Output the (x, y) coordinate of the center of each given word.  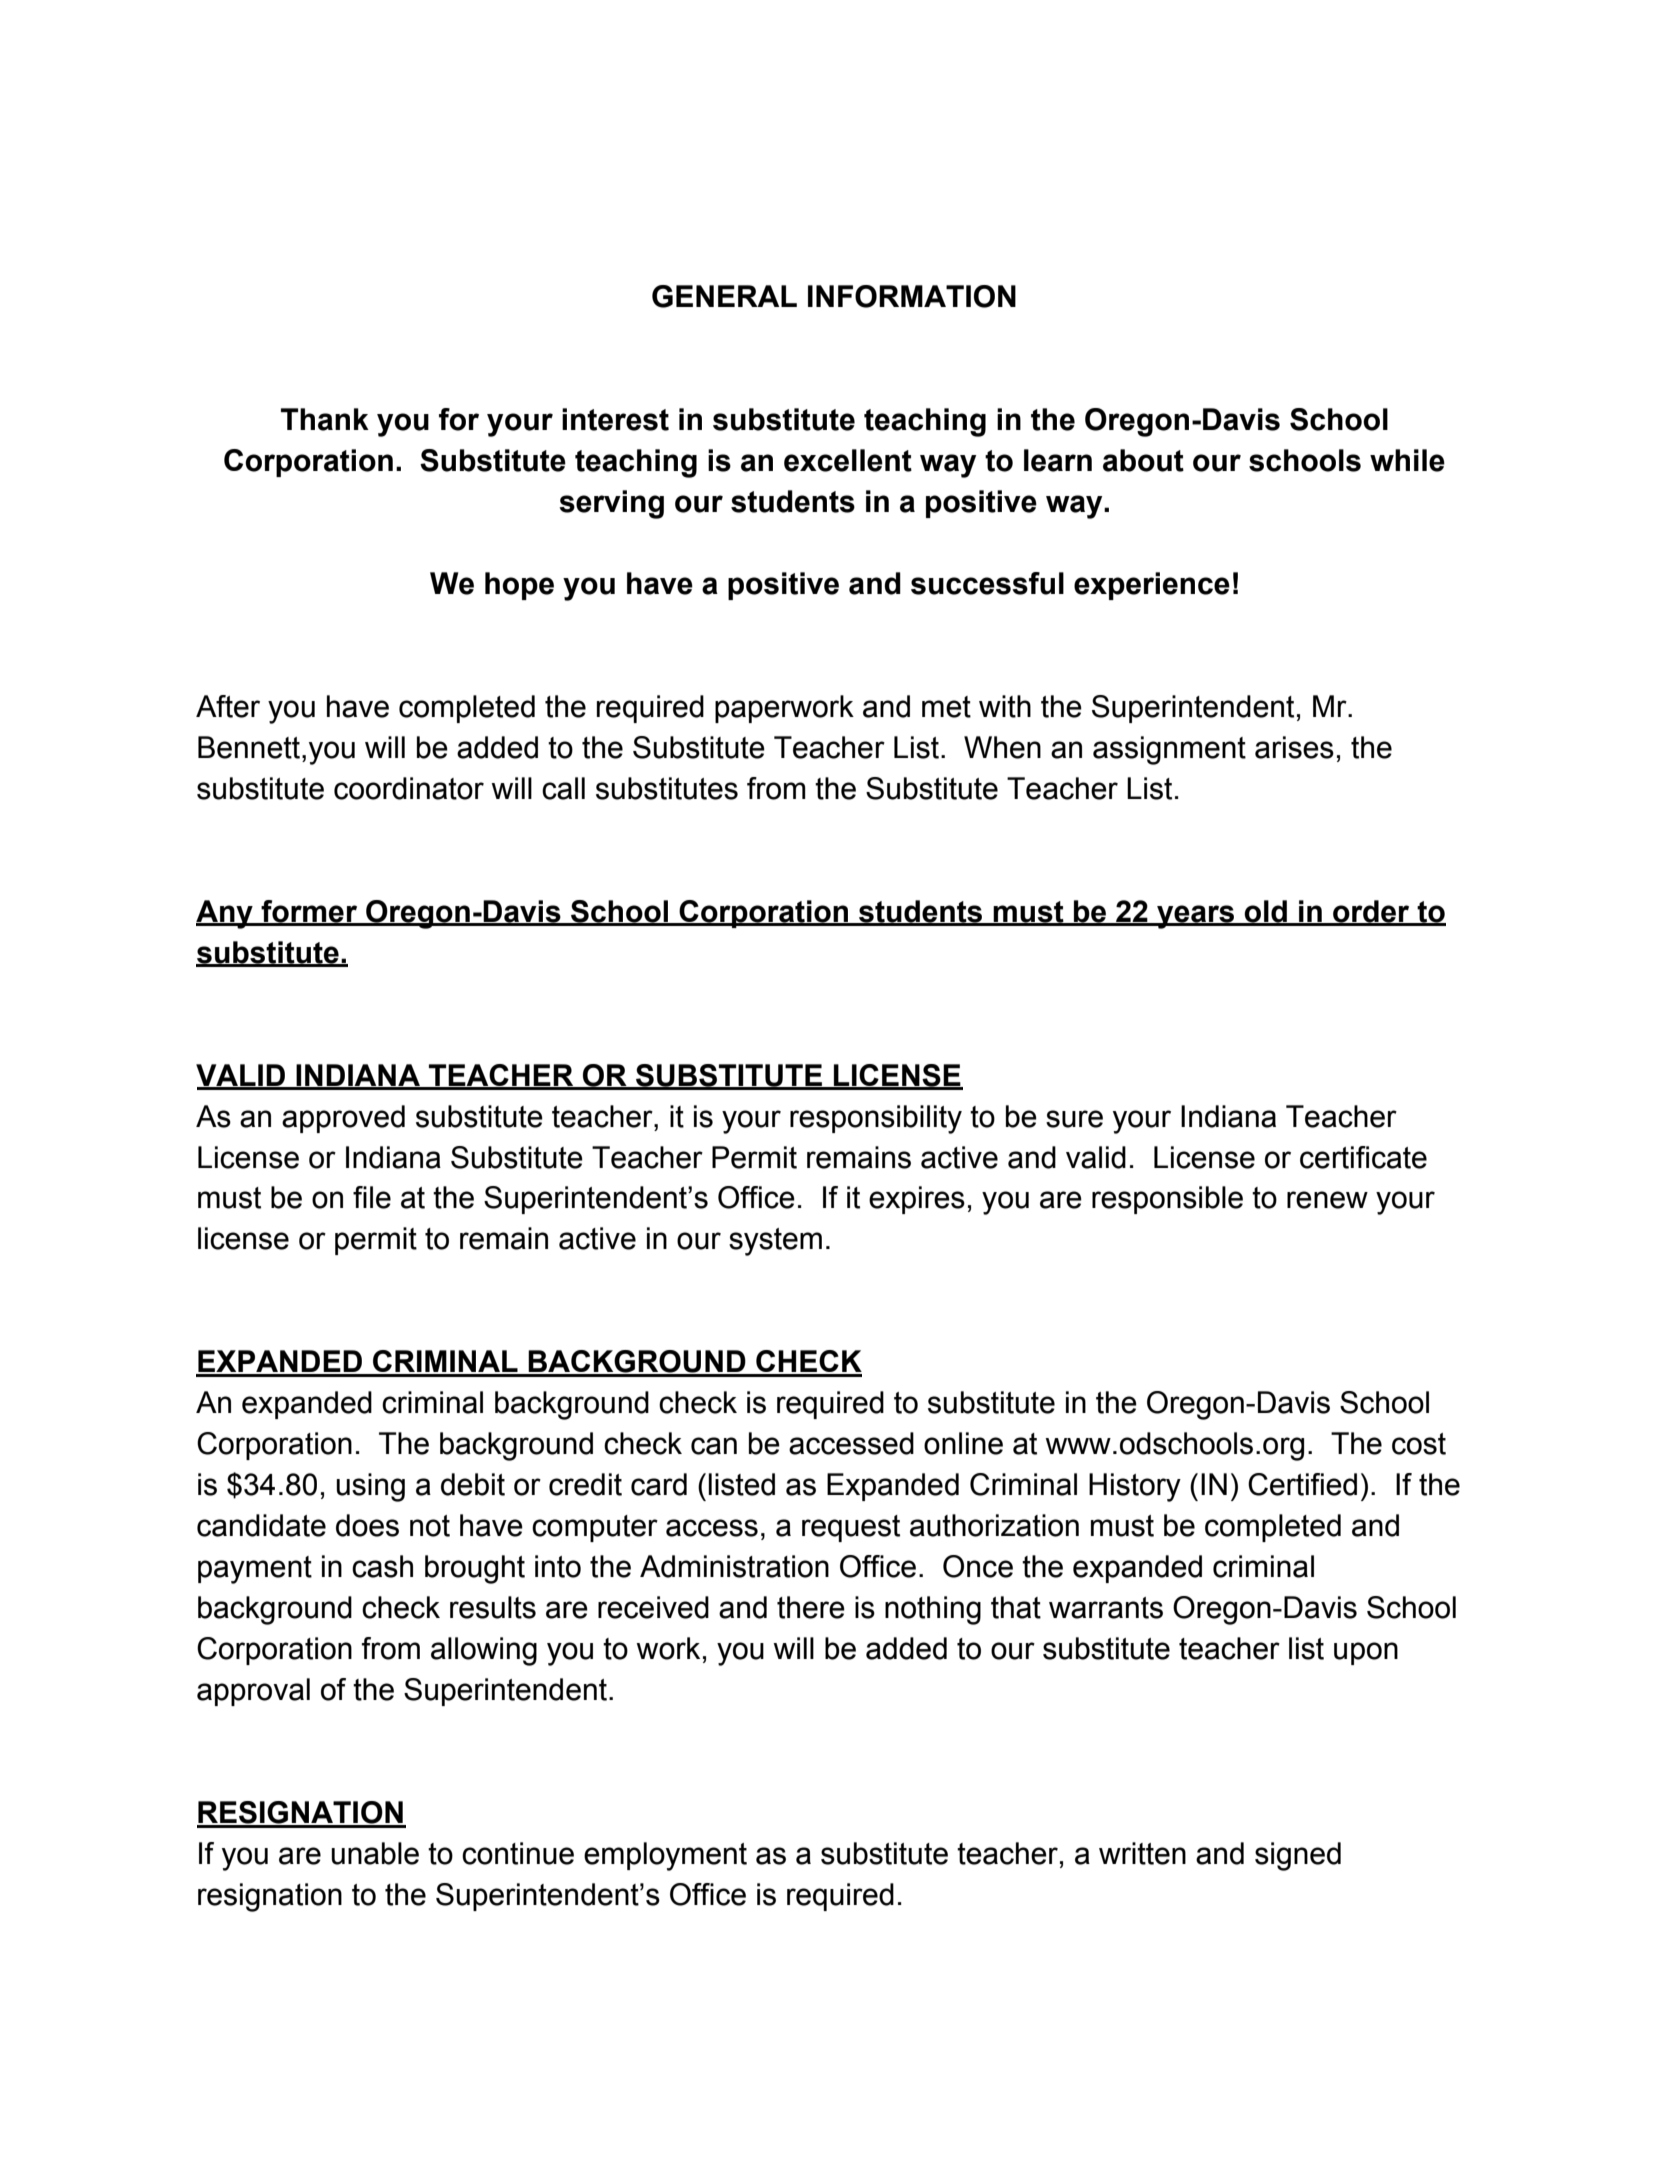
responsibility (876, 1119)
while (1407, 460)
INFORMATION (912, 296)
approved (343, 1119)
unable (375, 1853)
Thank (325, 419)
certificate (1363, 1157)
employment (665, 1856)
